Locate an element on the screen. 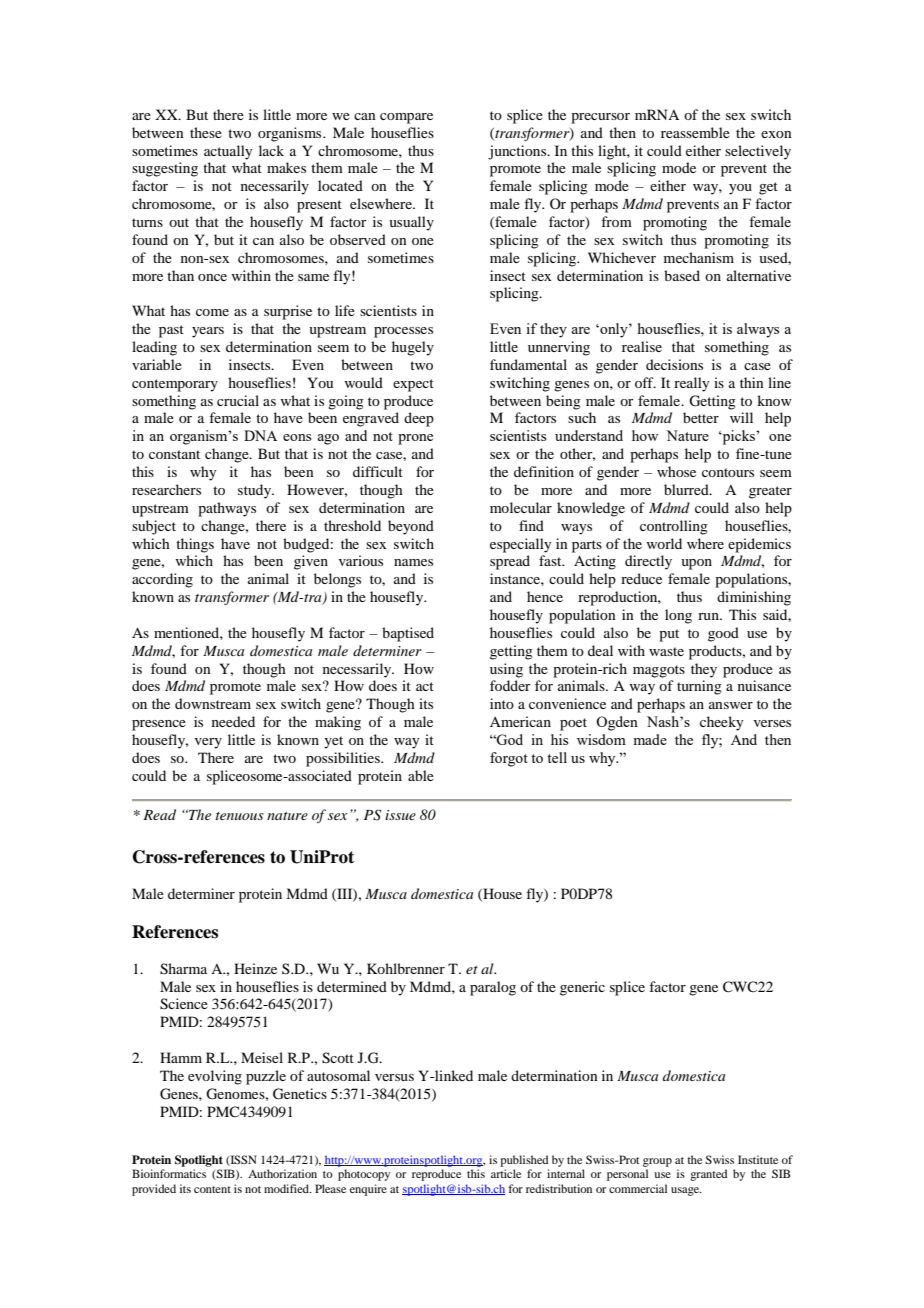  content is located at coordinates (212, 1189).
